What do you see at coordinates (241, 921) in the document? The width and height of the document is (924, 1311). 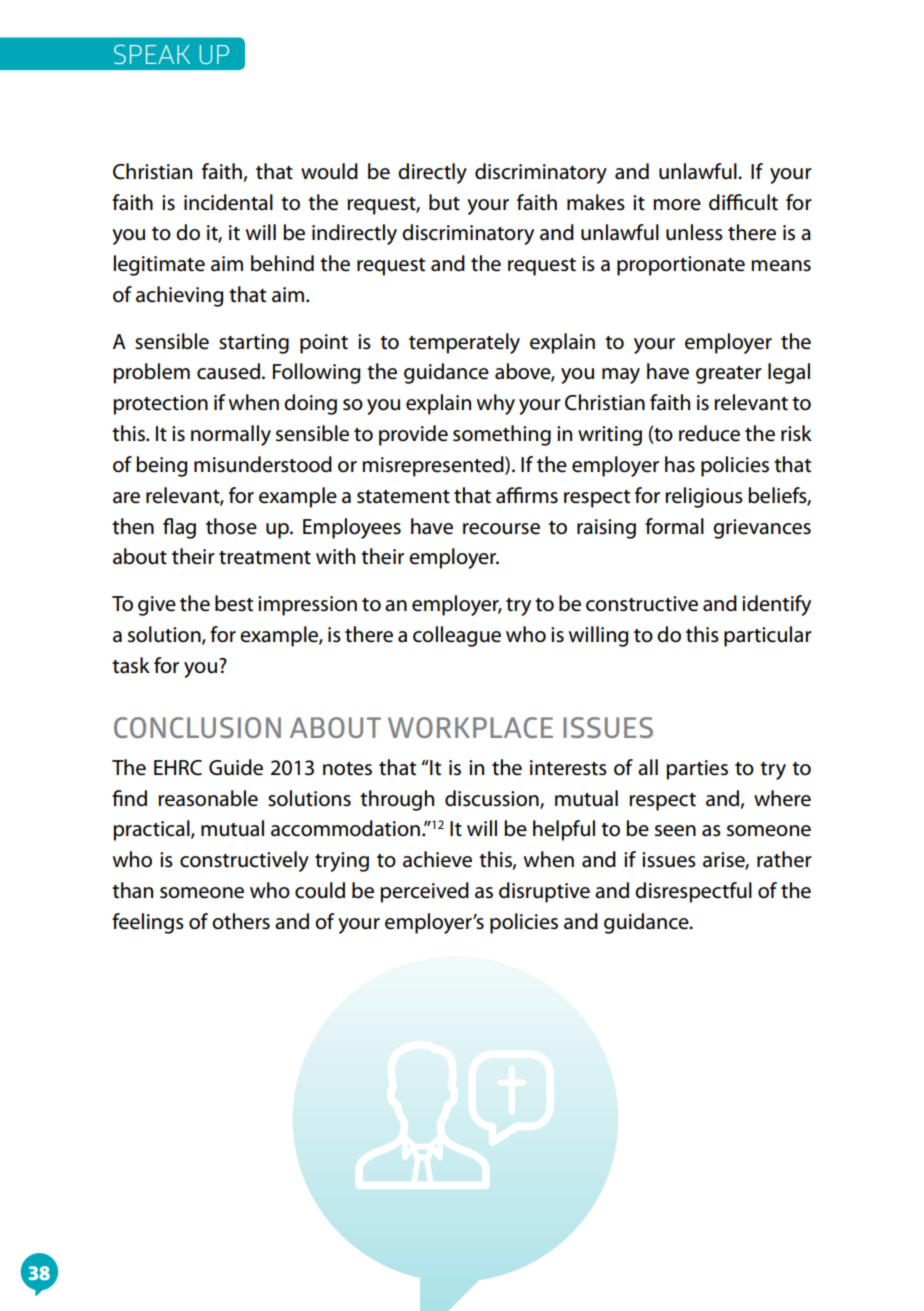 I see `others` at bounding box center [241, 921].
